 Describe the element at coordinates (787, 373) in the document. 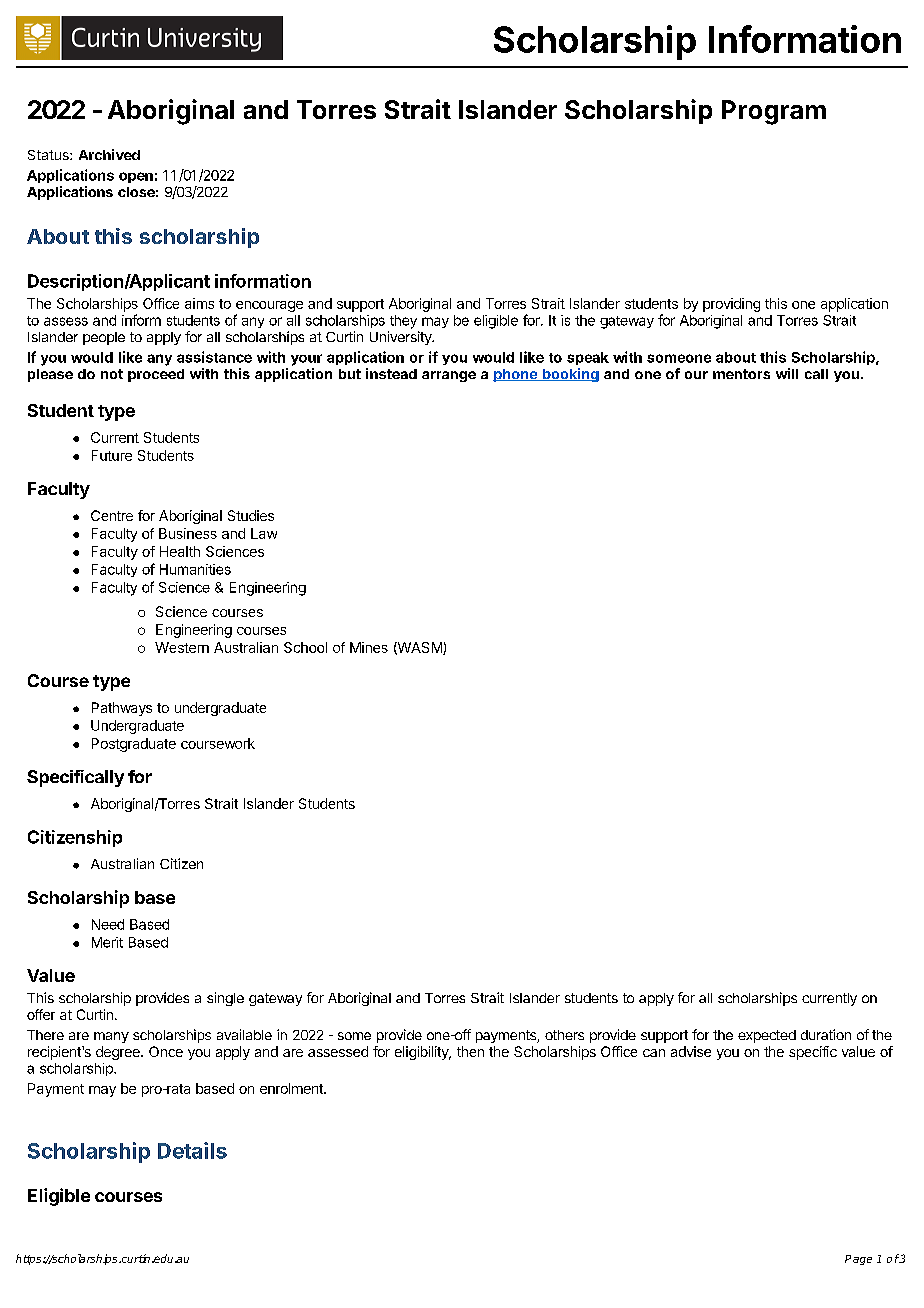

I see `will` at that location.
